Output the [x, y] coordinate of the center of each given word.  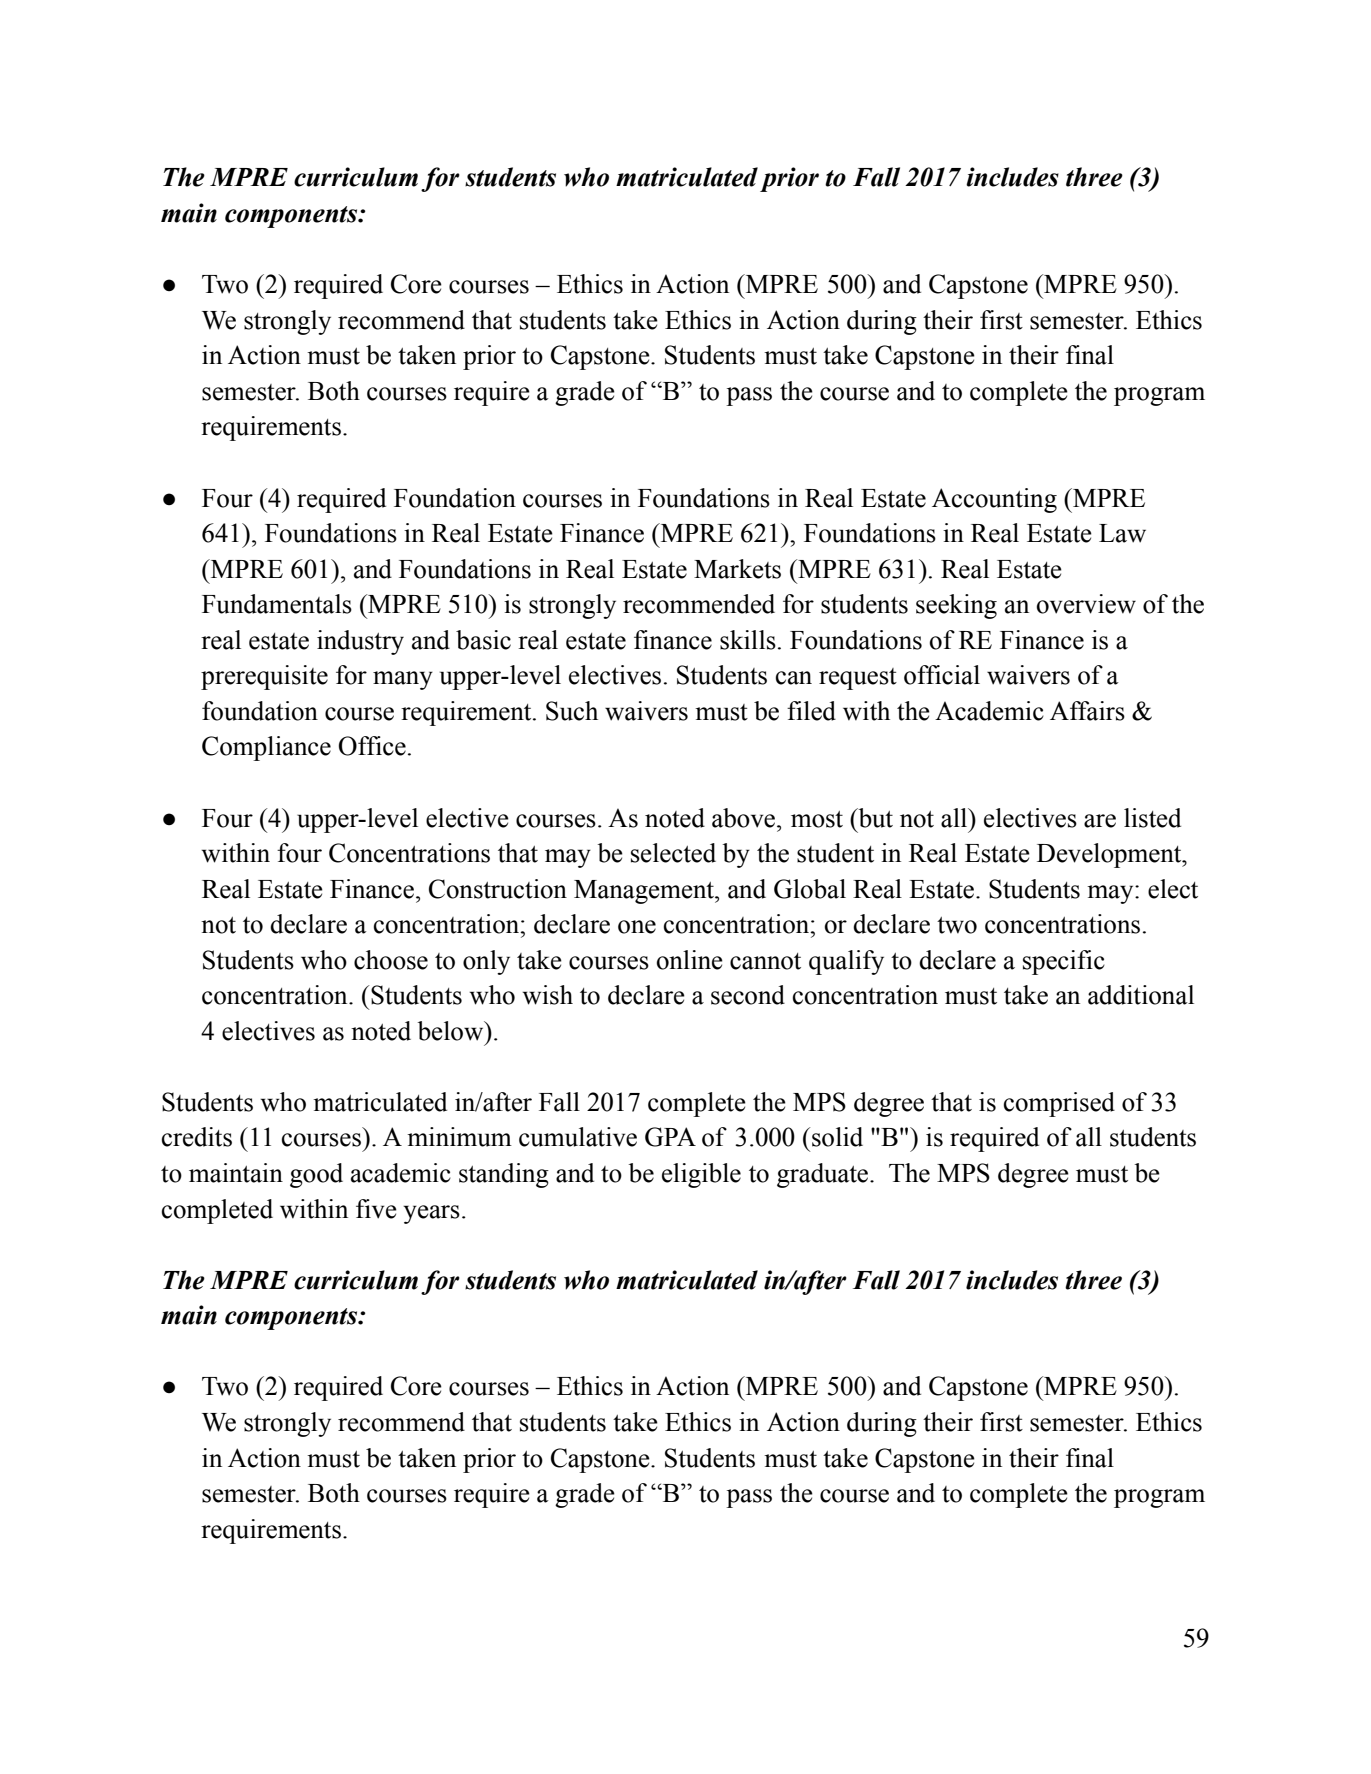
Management [645, 892]
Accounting [994, 500]
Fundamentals [277, 604]
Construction [498, 889]
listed [1152, 818]
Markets [737, 569]
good [316, 1175]
